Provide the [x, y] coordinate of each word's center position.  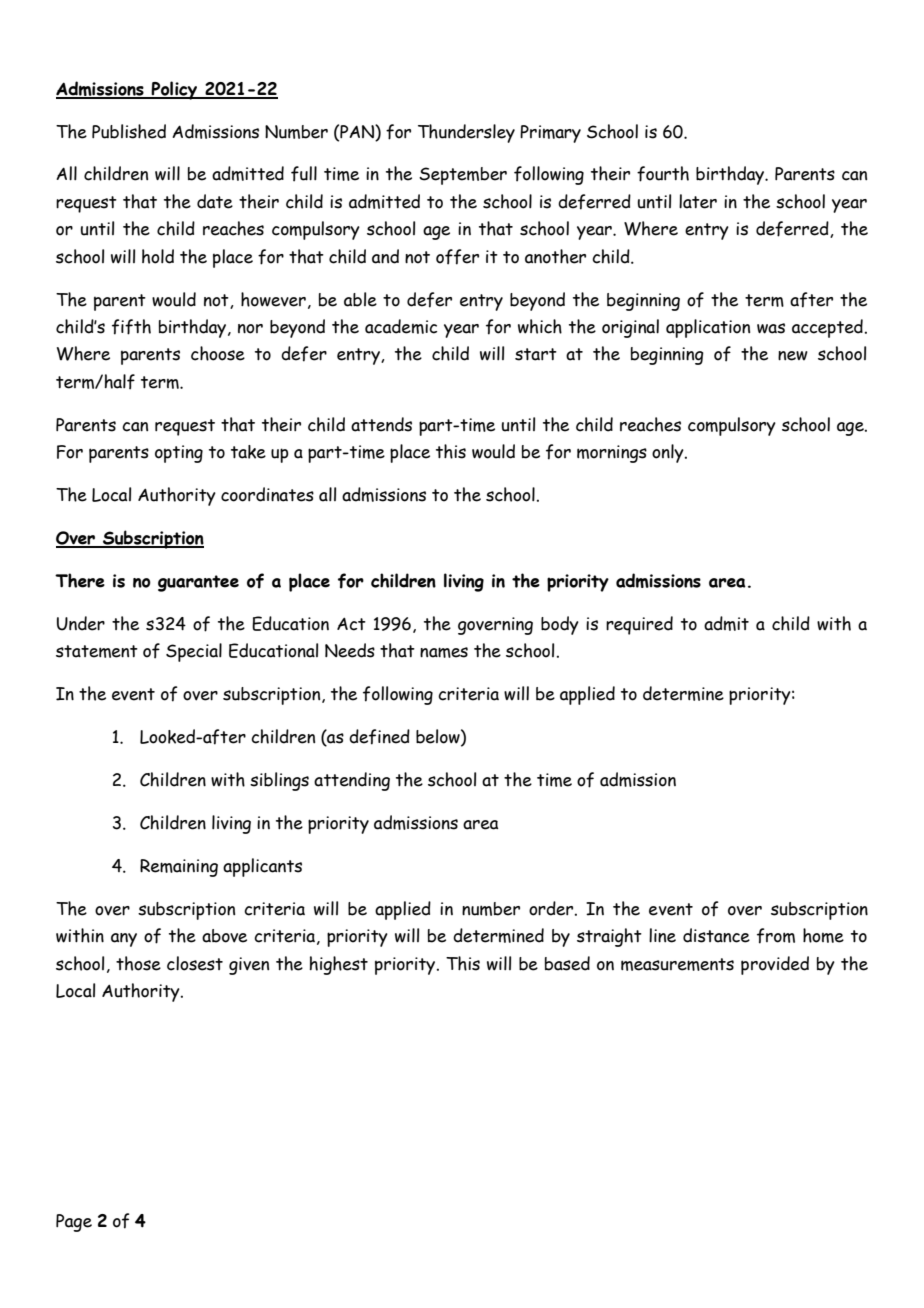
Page [74, 1223]
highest [339, 965]
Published [129, 131]
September [463, 176]
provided [775, 965]
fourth [663, 174]
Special [194, 652]
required [639, 625]
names [444, 652]
